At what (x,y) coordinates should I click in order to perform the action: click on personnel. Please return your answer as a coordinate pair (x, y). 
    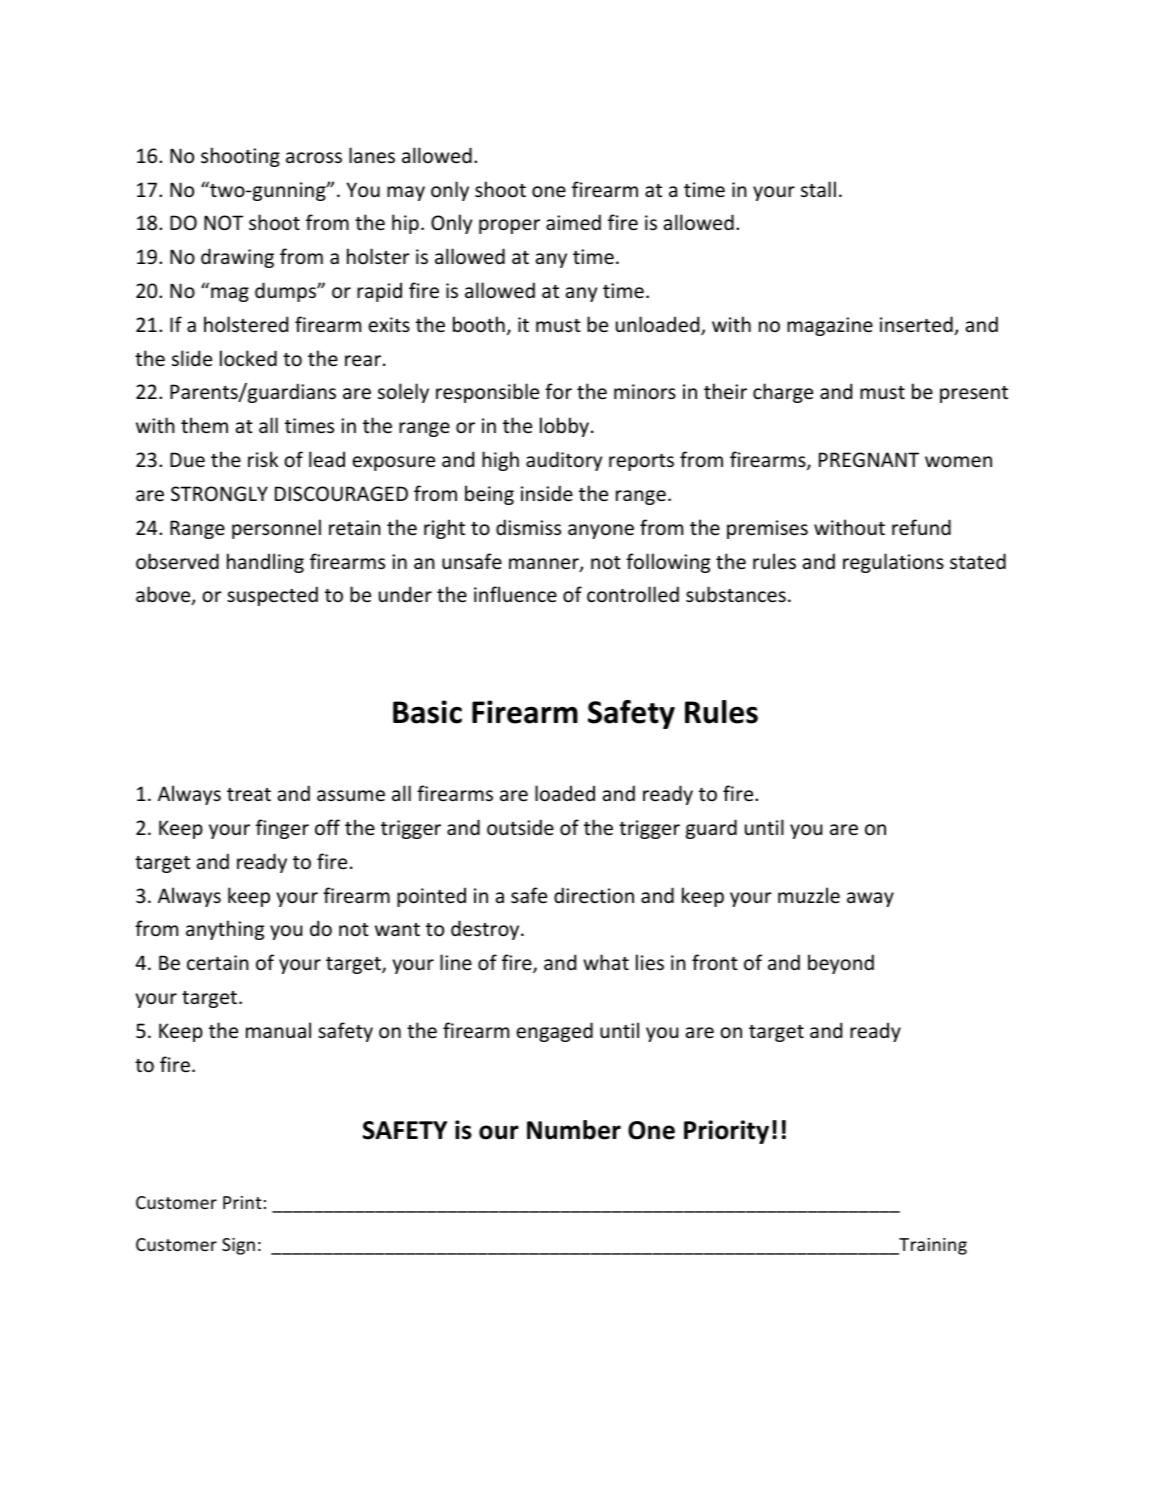
    Looking at the image, I should click on (276, 529).
